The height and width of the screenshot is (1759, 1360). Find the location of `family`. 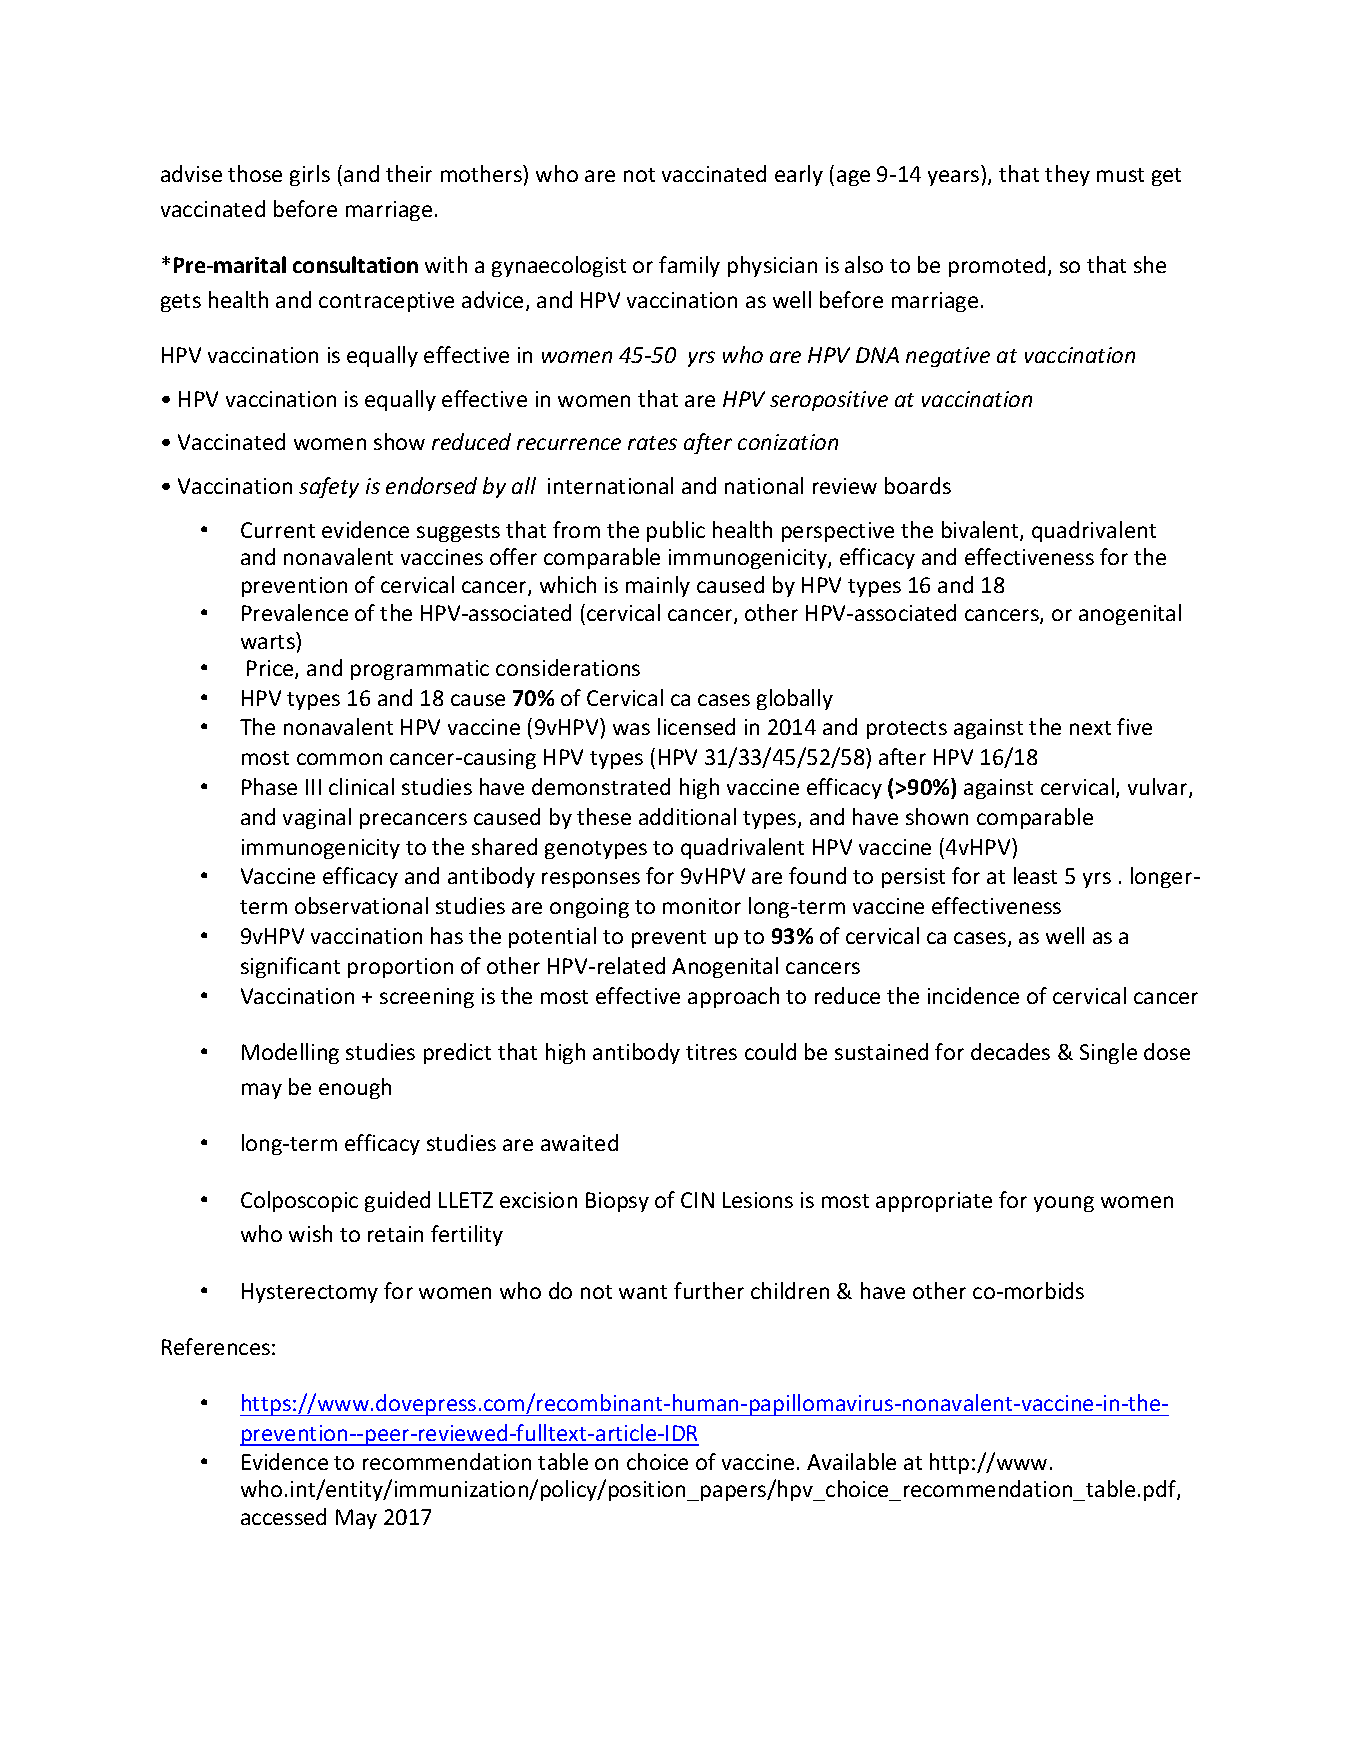

family is located at coordinates (689, 266).
